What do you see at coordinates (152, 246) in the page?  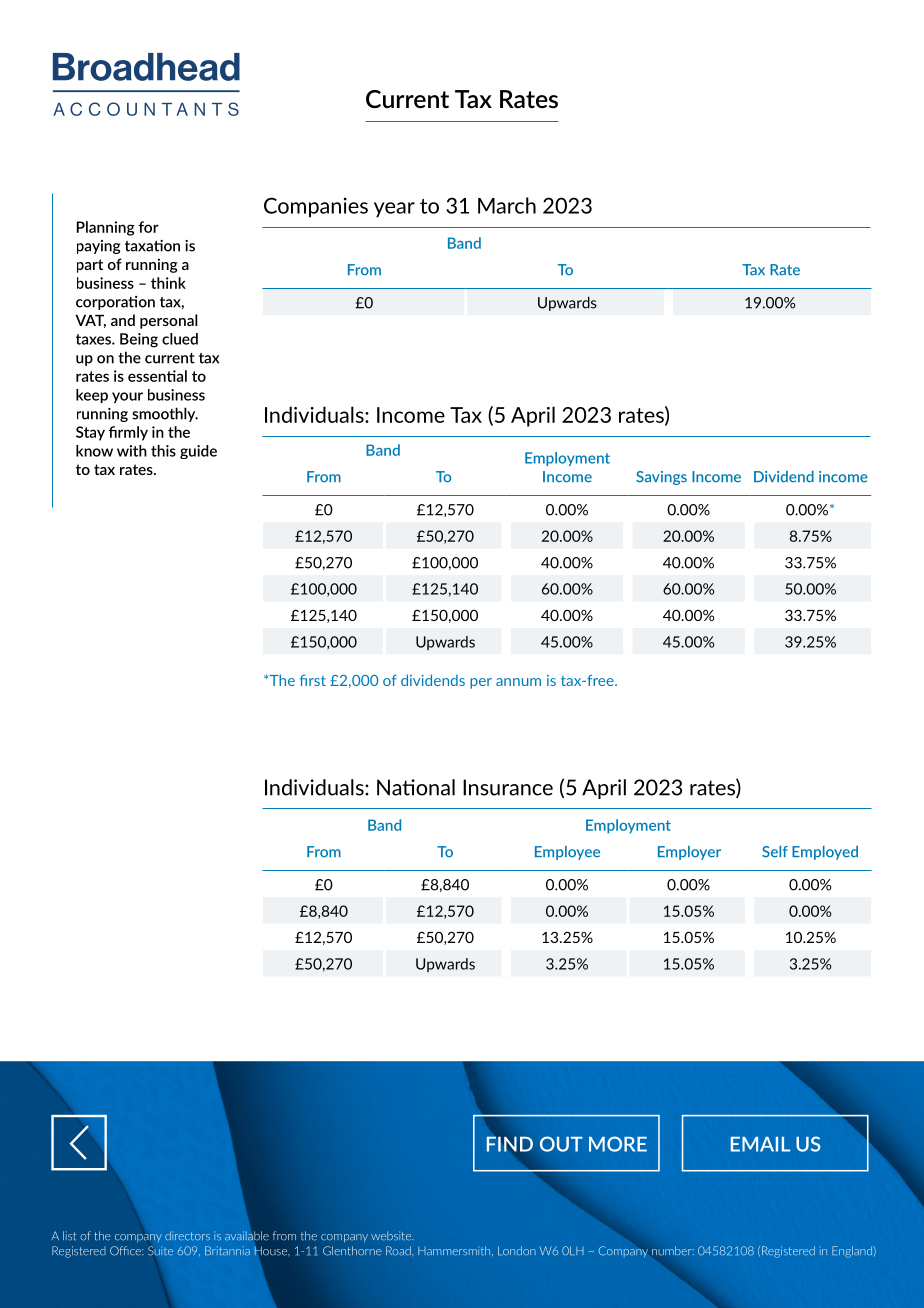 I see `taxation` at bounding box center [152, 246].
